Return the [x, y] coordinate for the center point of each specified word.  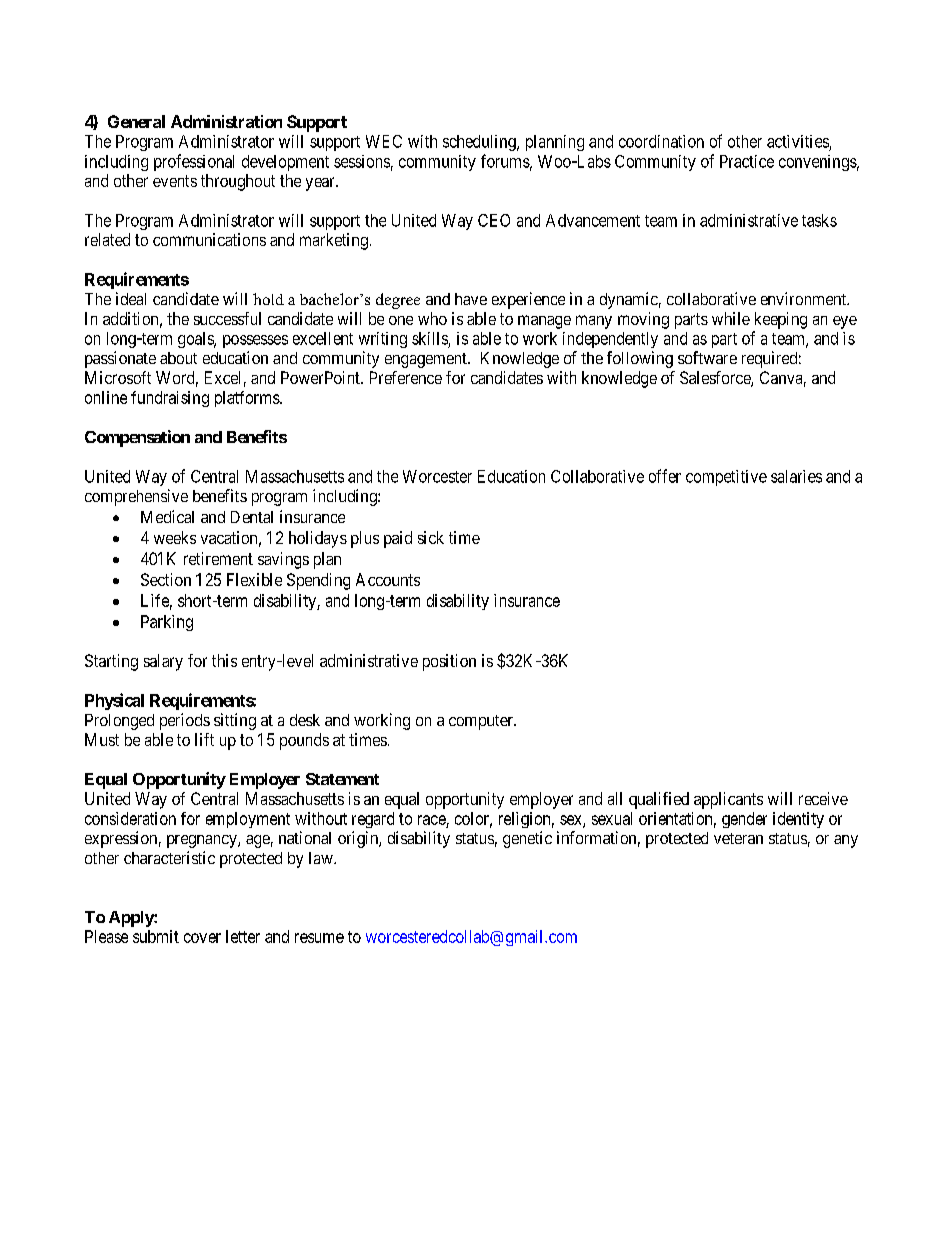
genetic [527, 839]
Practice [747, 161]
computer [482, 722]
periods [185, 721]
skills [430, 338]
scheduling [480, 143]
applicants [728, 800]
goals [196, 340]
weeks [175, 537]
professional [194, 162]
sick [431, 537]
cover [202, 938]
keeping [781, 320]
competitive [726, 478]
